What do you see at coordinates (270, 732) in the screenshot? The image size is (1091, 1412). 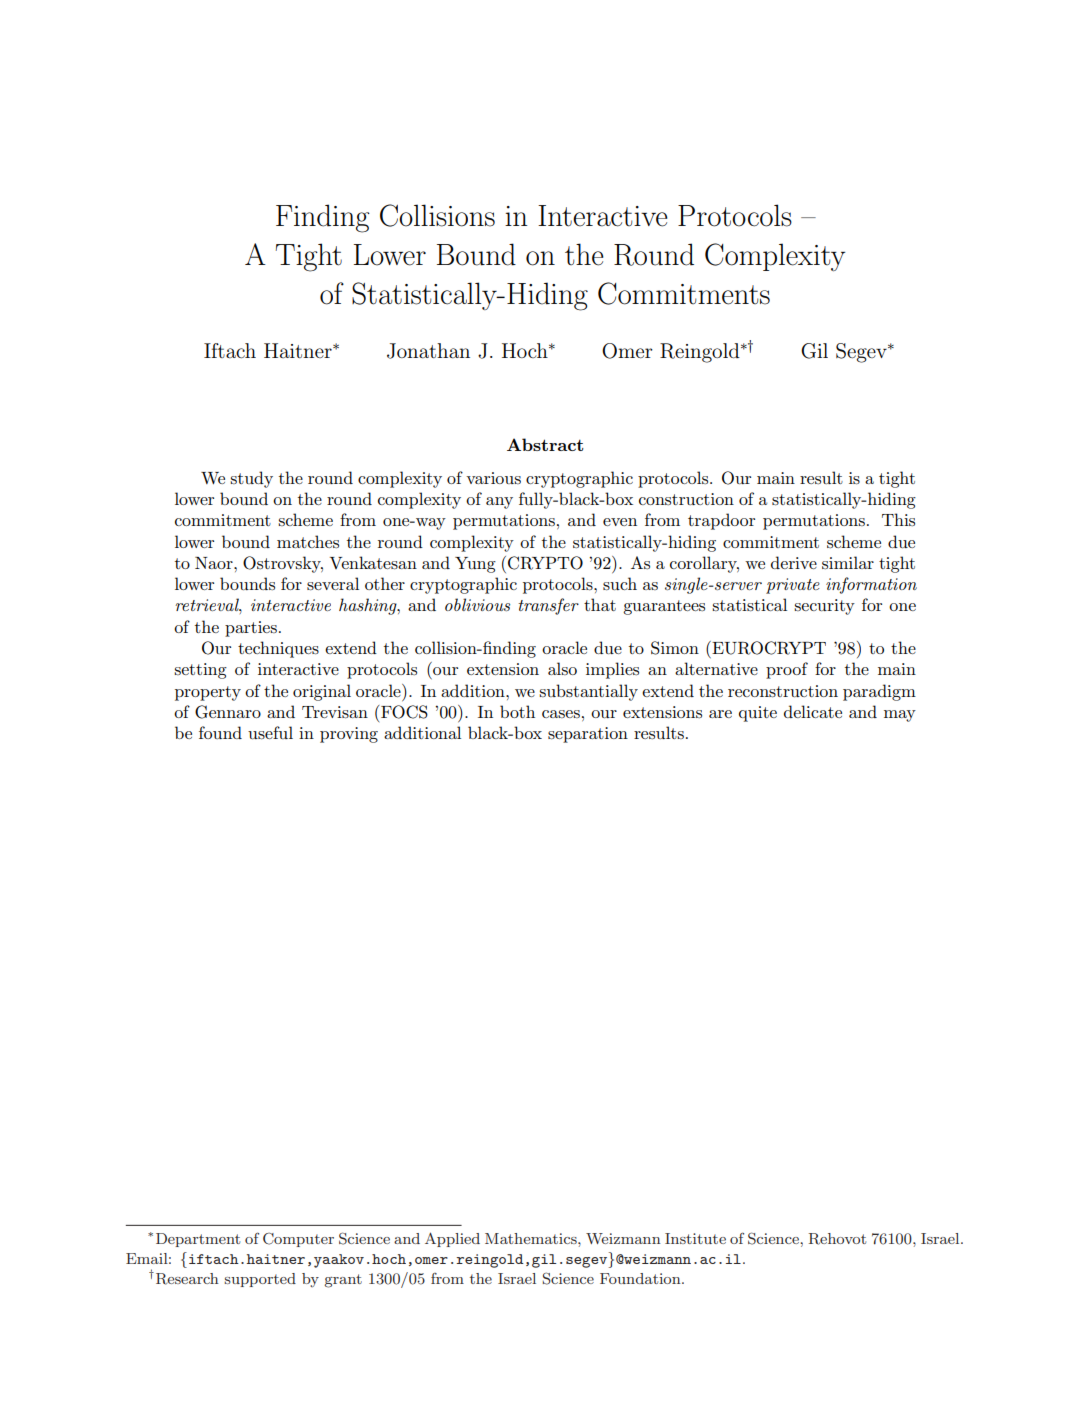 I see `useful` at bounding box center [270, 732].
